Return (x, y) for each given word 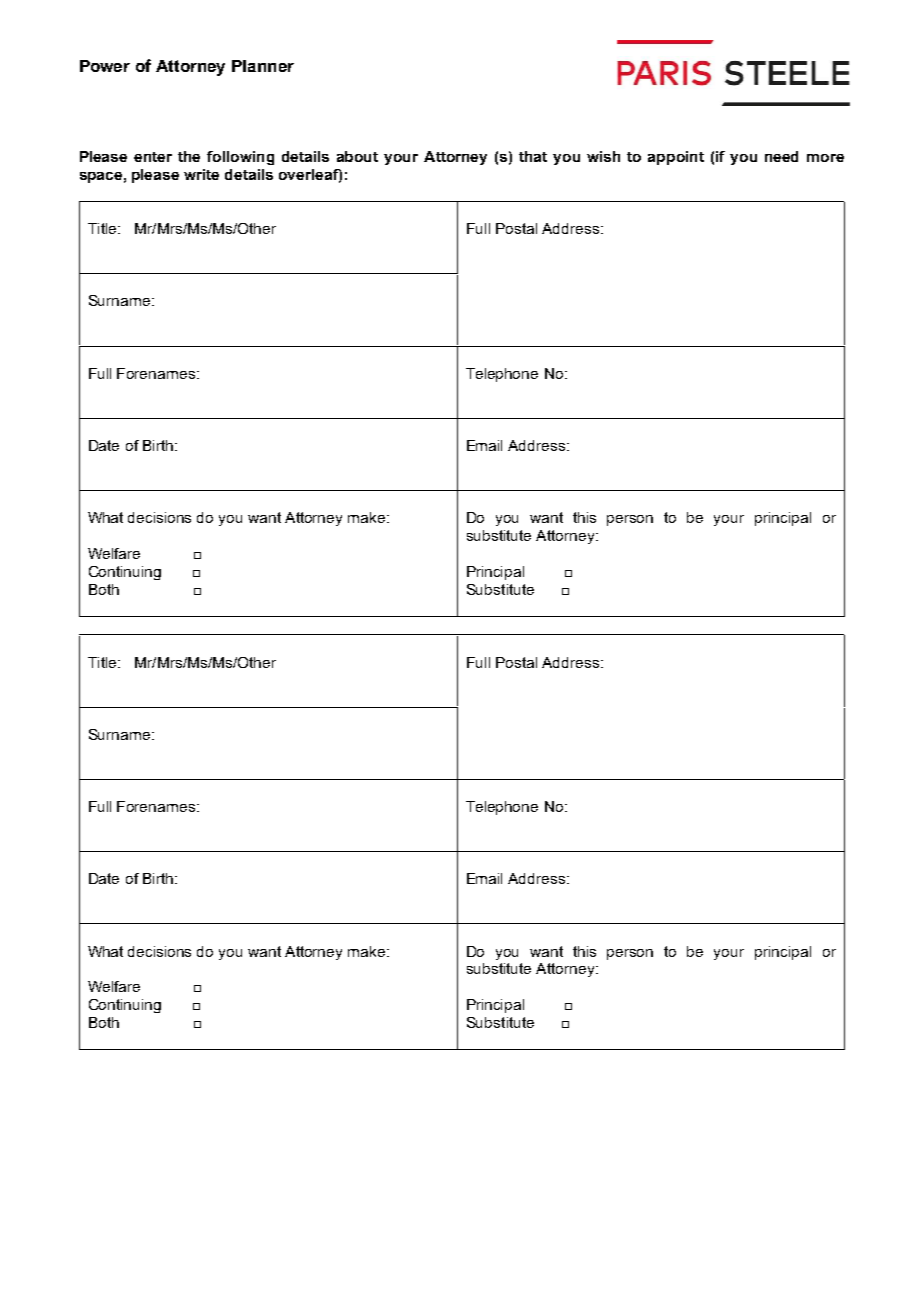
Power (105, 66)
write (201, 174)
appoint (676, 158)
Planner (263, 66)
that (533, 156)
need (781, 156)
